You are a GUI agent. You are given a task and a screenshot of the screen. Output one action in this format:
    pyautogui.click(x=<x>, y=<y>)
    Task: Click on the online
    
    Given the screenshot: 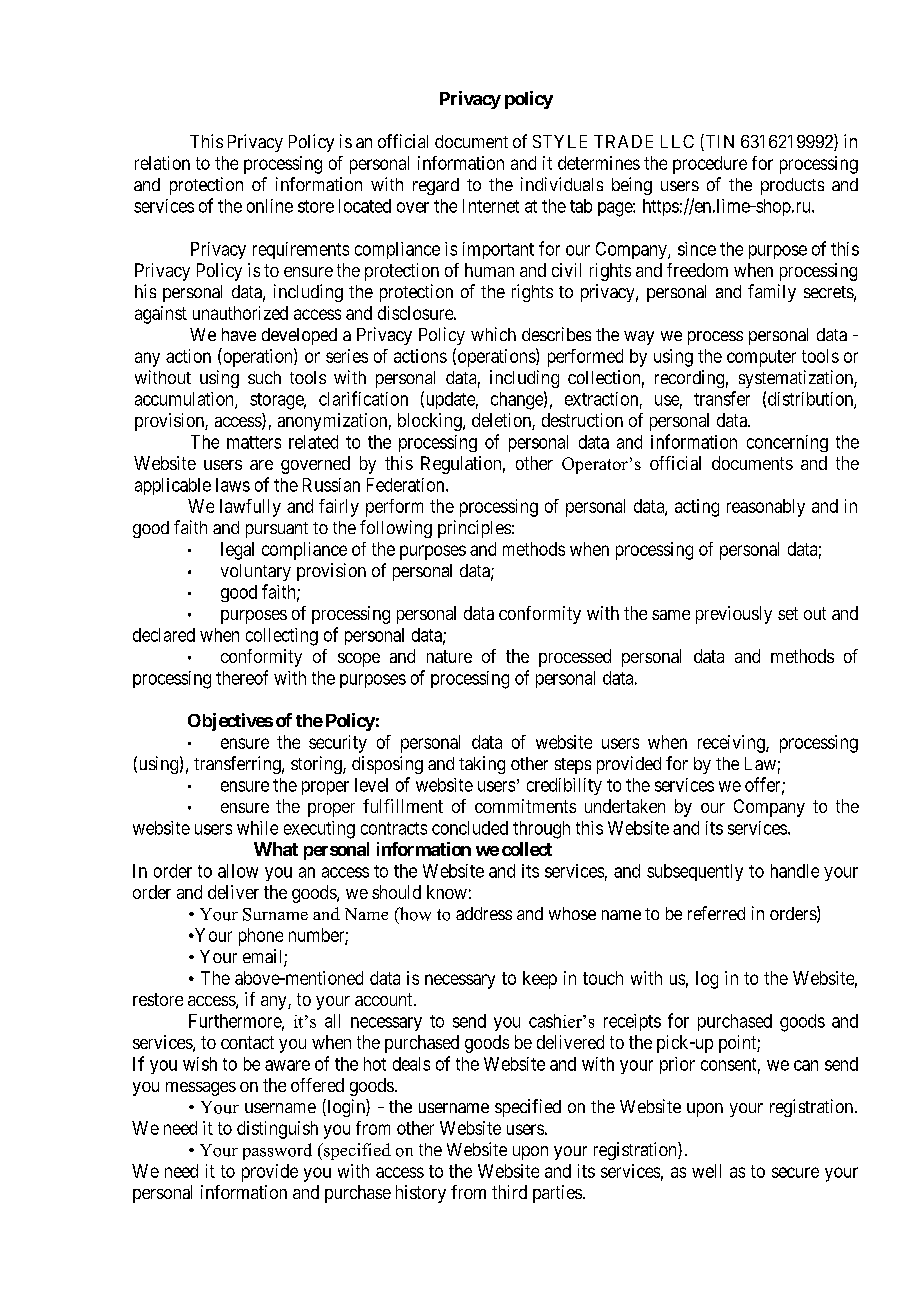 What is the action you would take?
    pyautogui.click(x=270, y=206)
